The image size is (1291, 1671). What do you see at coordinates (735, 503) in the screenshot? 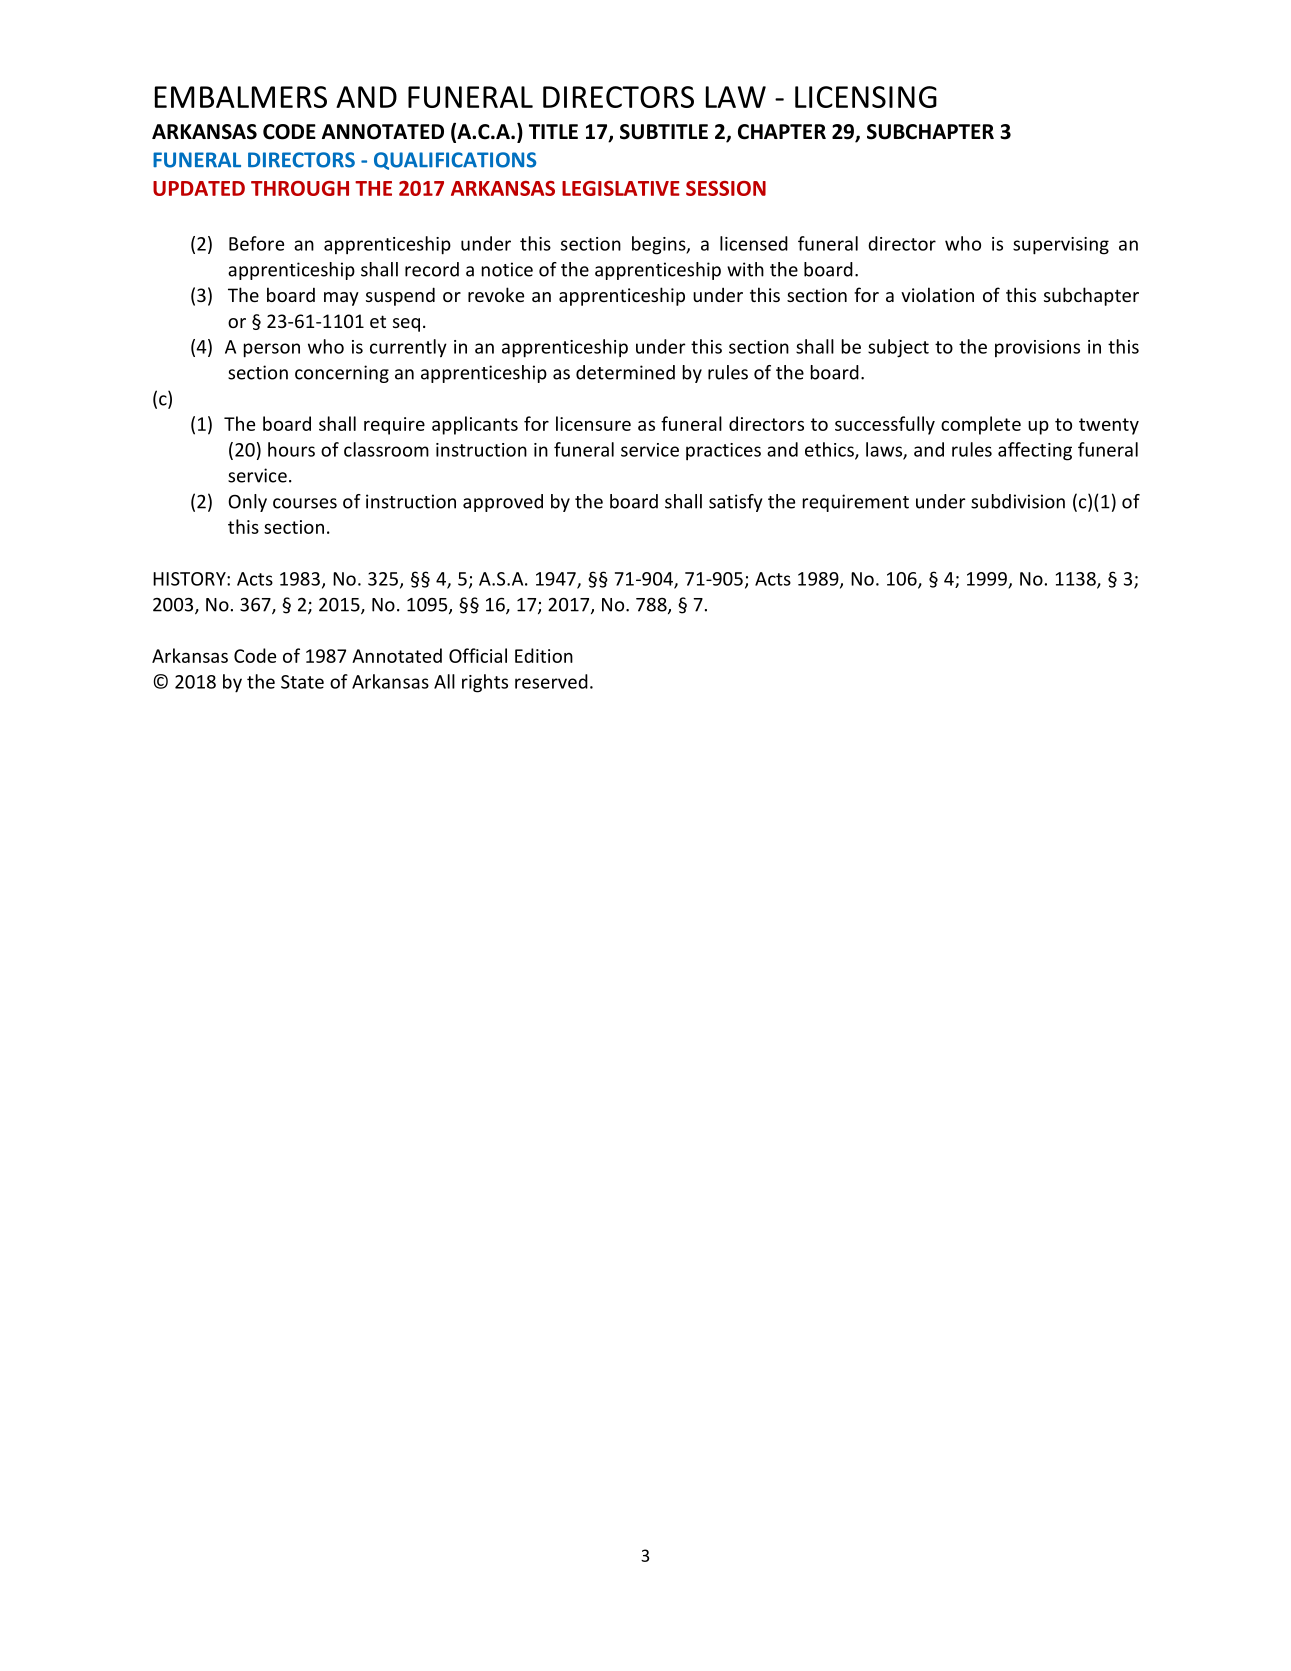
I see `satisfy` at bounding box center [735, 503].
